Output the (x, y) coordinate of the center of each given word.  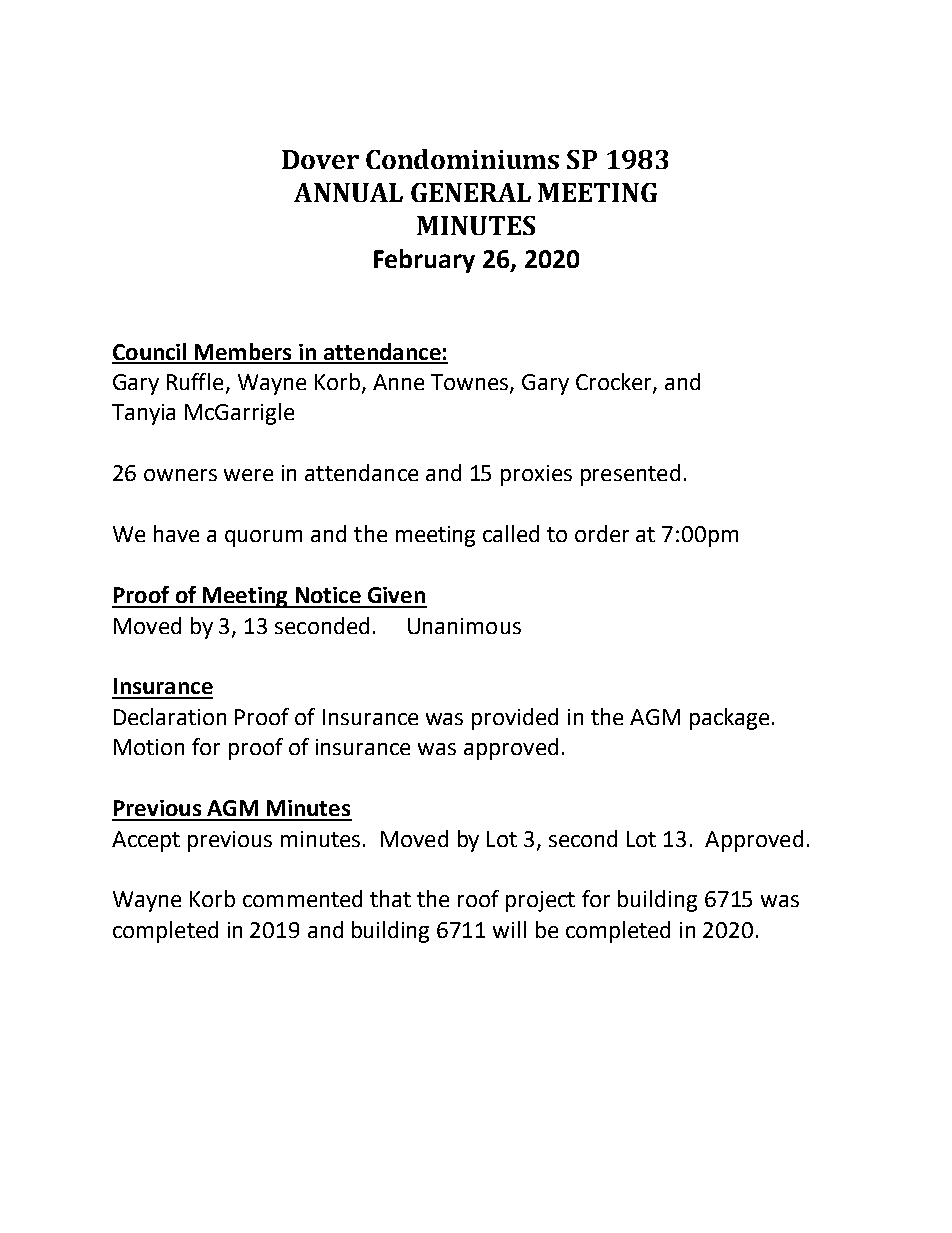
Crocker (615, 383)
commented (302, 898)
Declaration (170, 716)
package (729, 719)
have (176, 533)
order (602, 533)
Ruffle (195, 381)
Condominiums (462, 159)
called (511, 533)
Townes (471, 383)
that (390, 898)
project (540, 901)
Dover (320, 159)
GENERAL (471, 192)
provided (515, 719)
